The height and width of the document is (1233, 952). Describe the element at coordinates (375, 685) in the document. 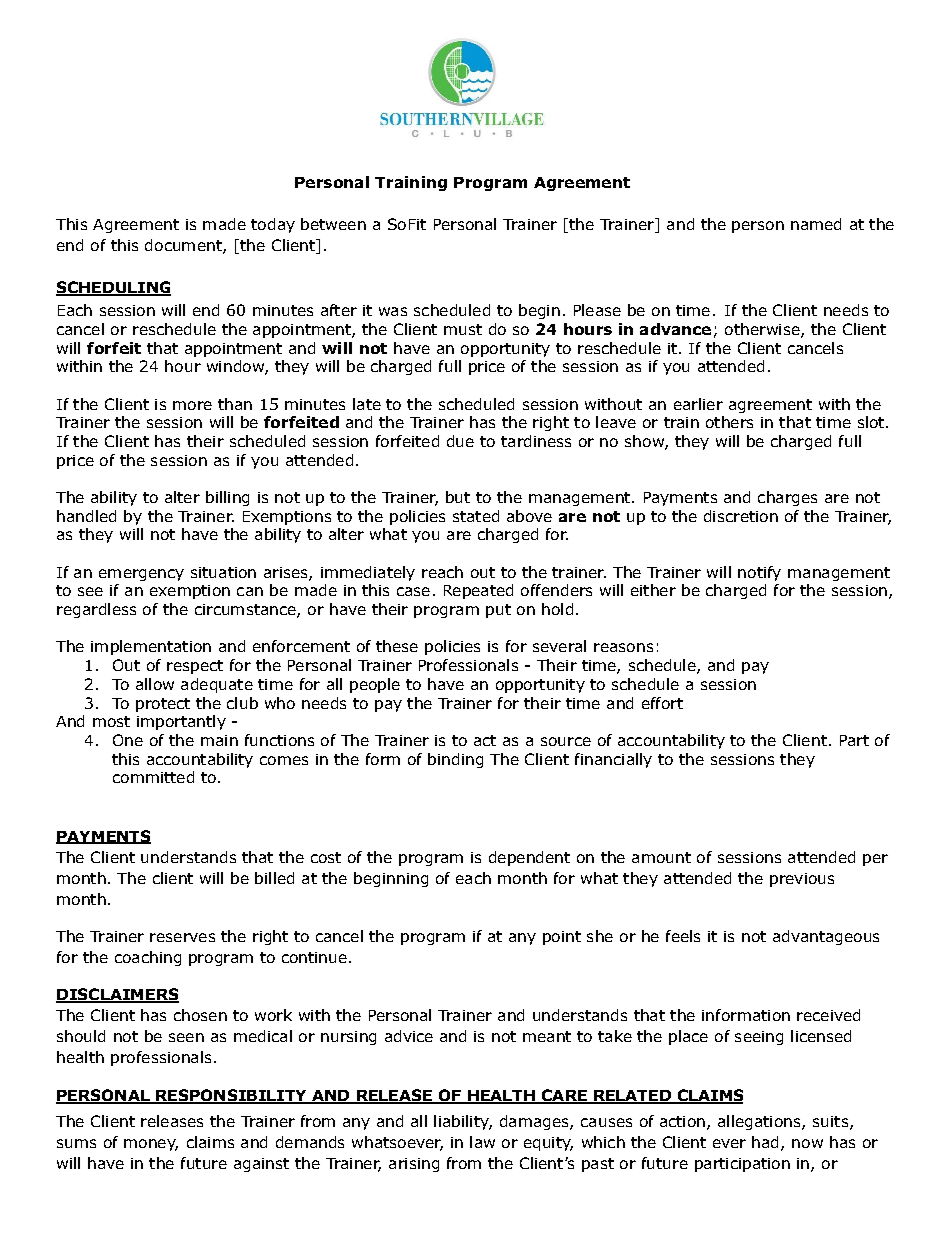

I see `people` at that location.
